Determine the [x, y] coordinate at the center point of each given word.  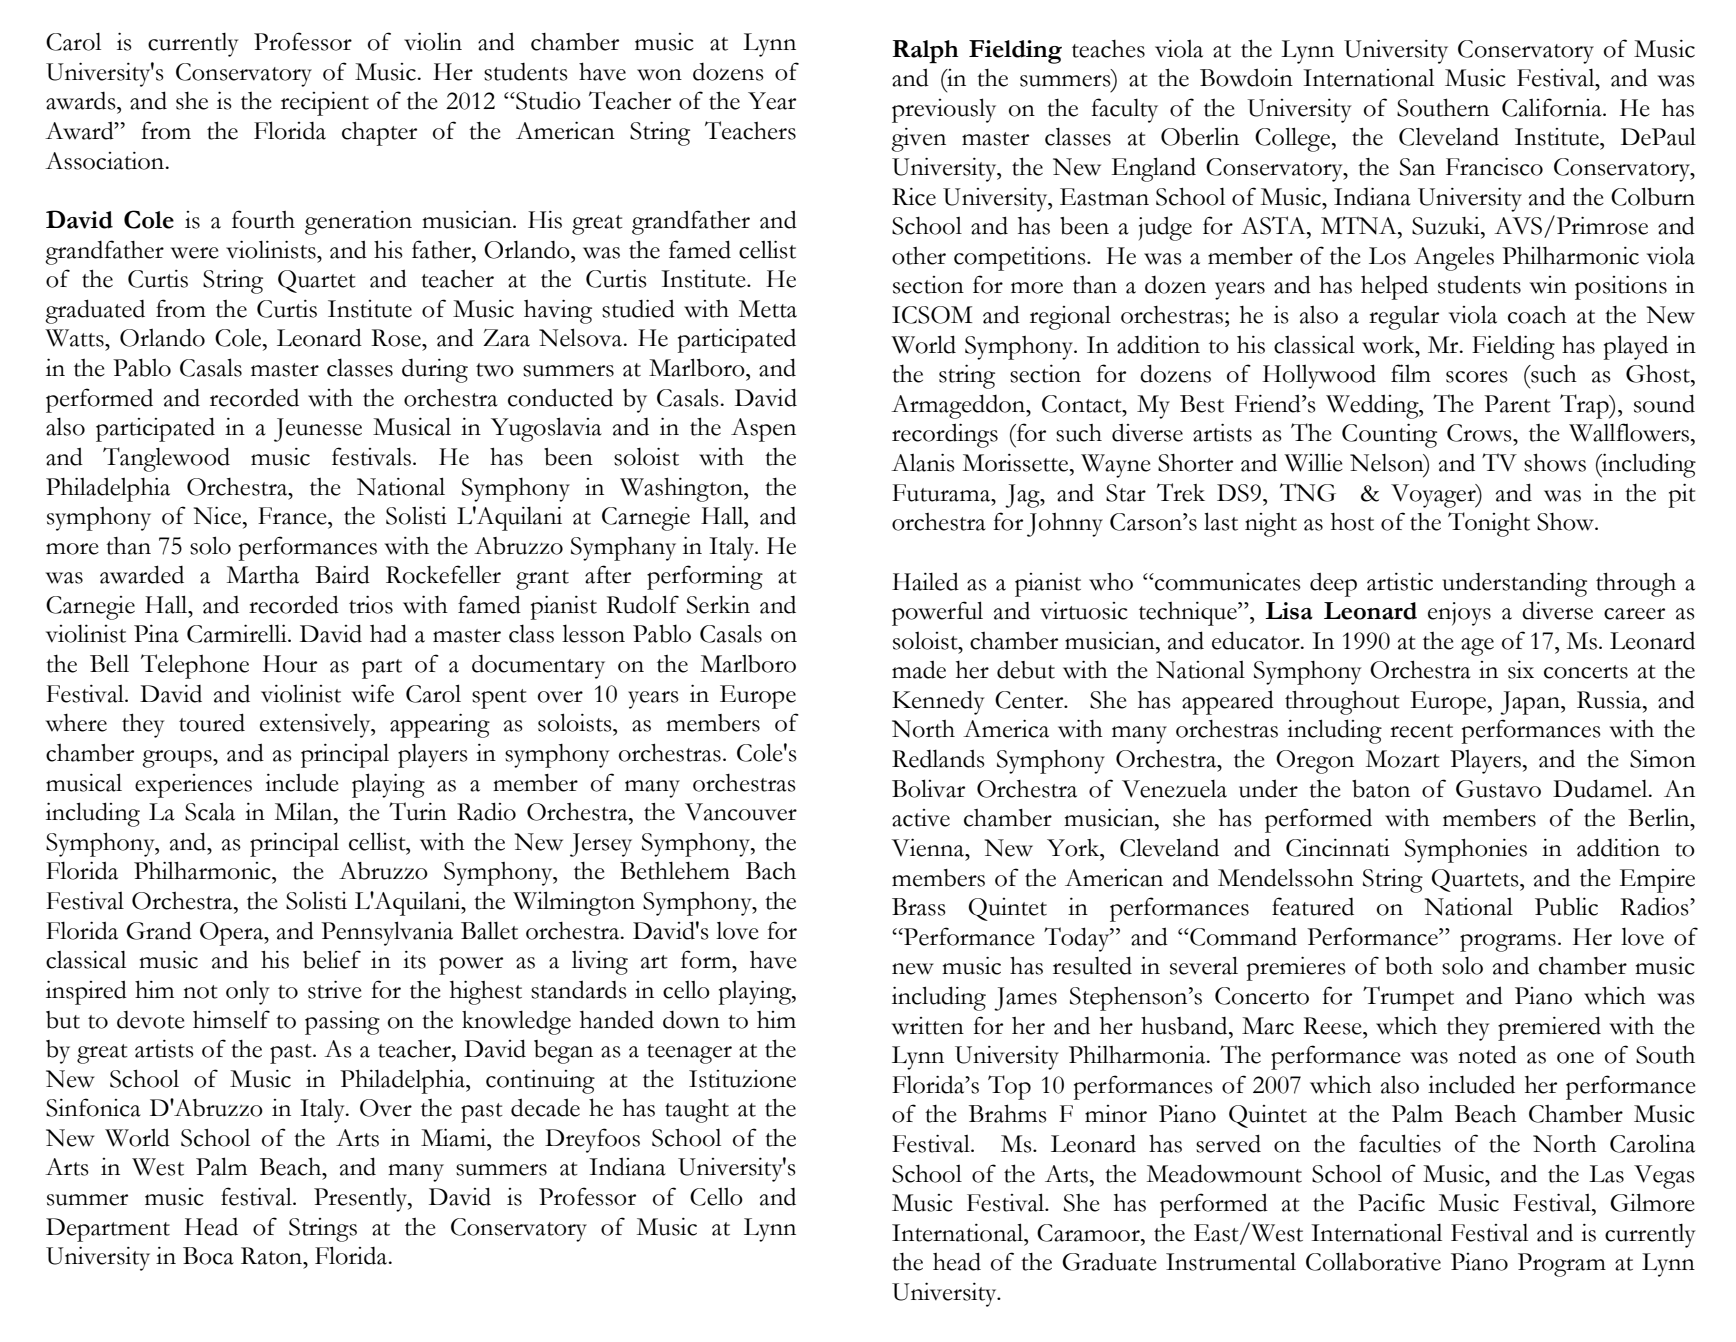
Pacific [1391, 1202]
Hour [290, 664]
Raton [273, 1256]
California [1553, 107]
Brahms [1008, 1113]
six [1521, 669]
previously [944, 110]
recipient [325, 103]
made [919, 669]
